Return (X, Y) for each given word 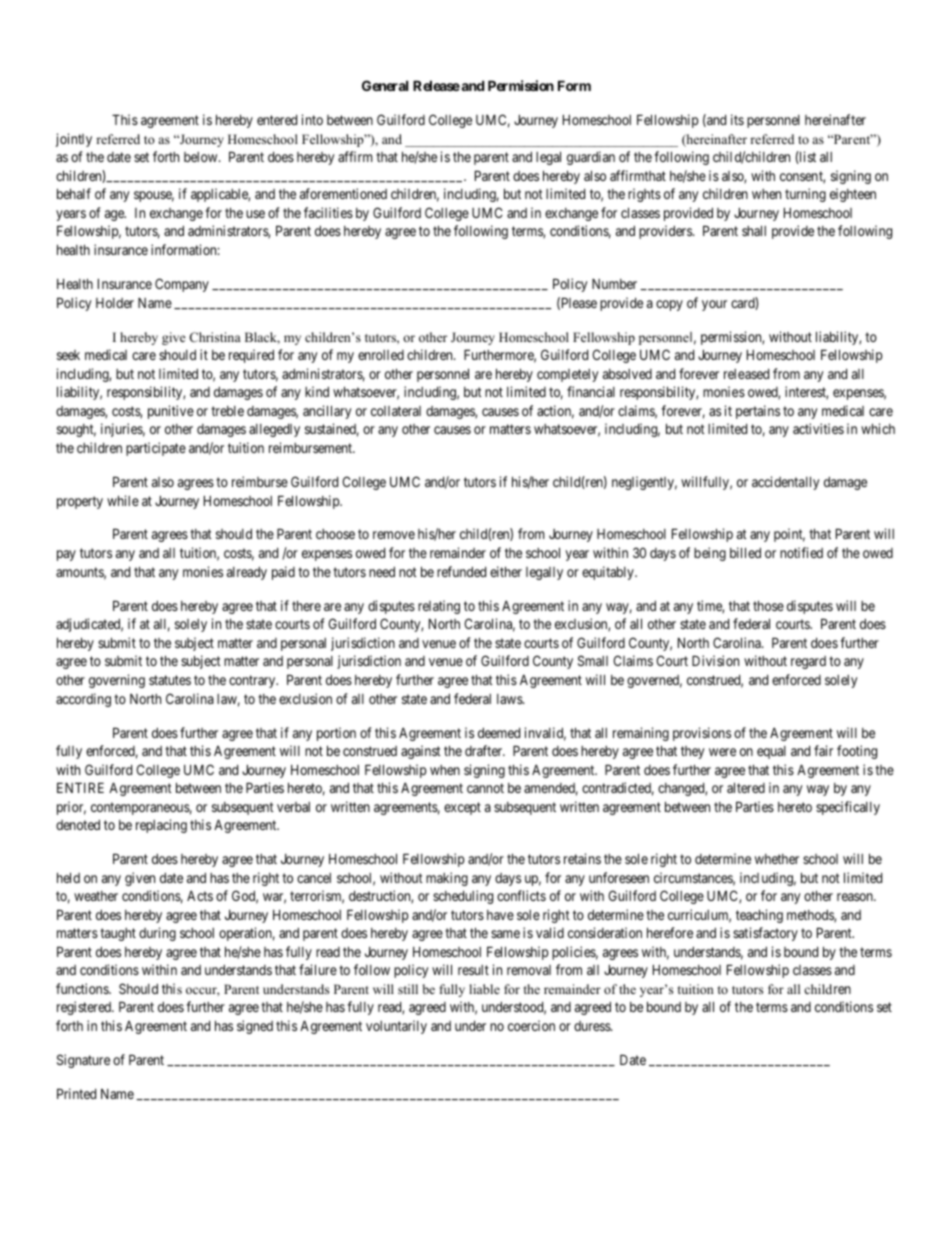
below (202, 157)
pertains (758, 412)
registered (85, 1008)
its (737, 119)
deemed (499, 733)
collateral (396, 411)
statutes (170, 680)
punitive (171, 412)
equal (771, 752)
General (385, 85)
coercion (531, 1025)
